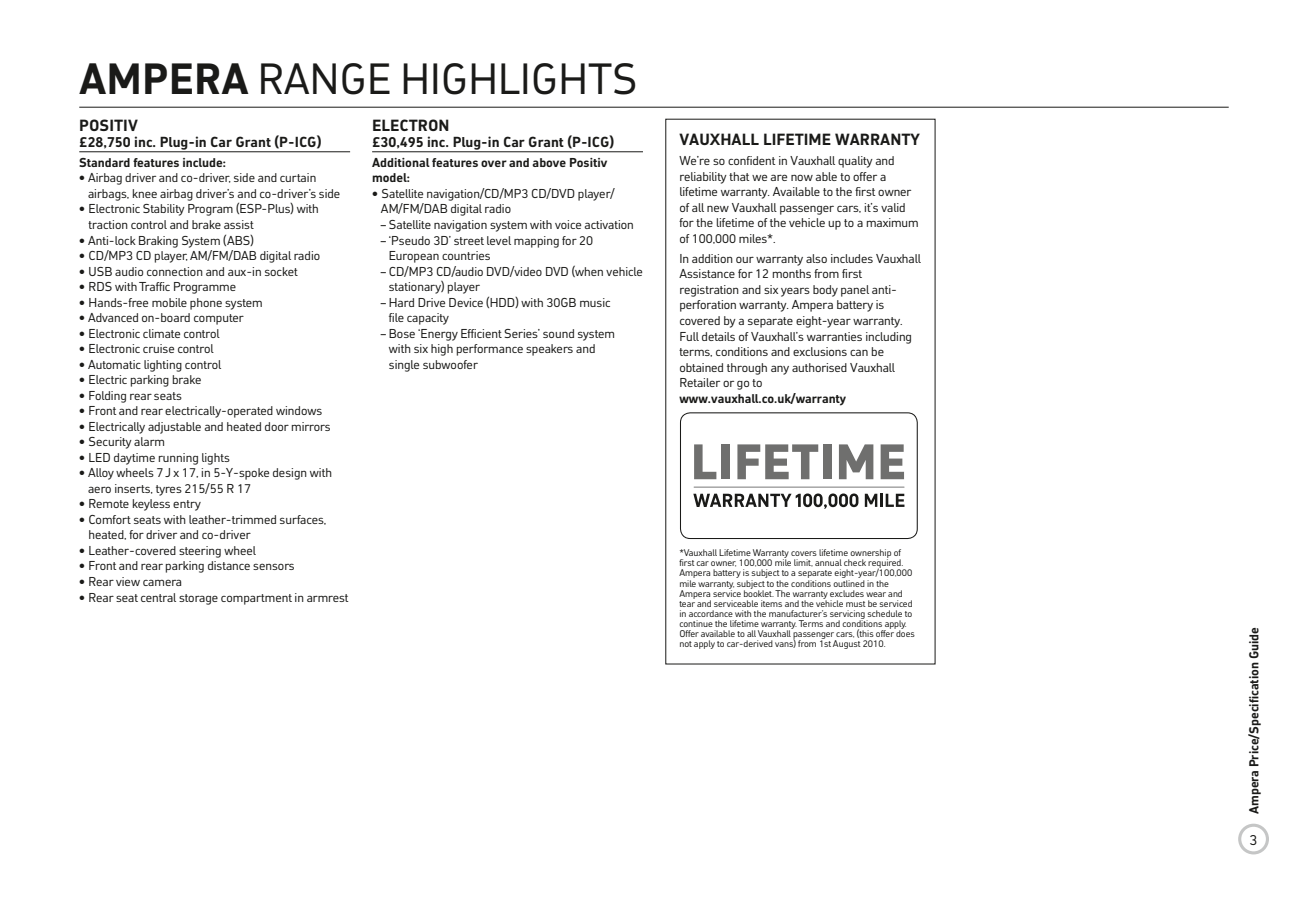 The width and height of the screenshot is (1308, 924). I want to click on not, so click(686, 644).
